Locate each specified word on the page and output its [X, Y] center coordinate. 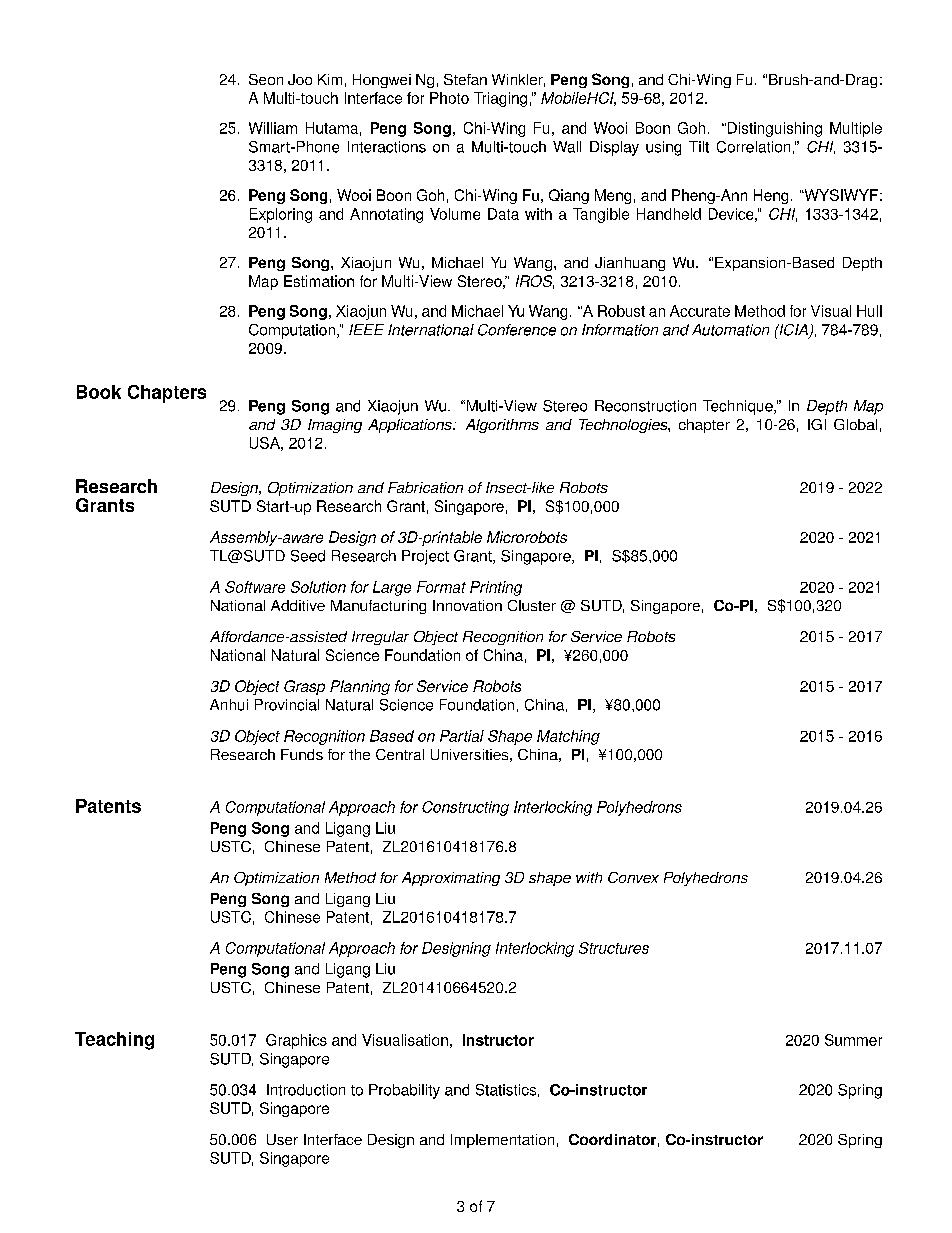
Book [99, 392]
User [282, 1139]
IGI [817, 424]
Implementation [502, 1141]
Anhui [229, 705]
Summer [853, 1040]
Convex [633, 877]
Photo [449, 98]
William [273, 128]
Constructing [465, 808]
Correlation [753, 147]
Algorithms [502, 426]
